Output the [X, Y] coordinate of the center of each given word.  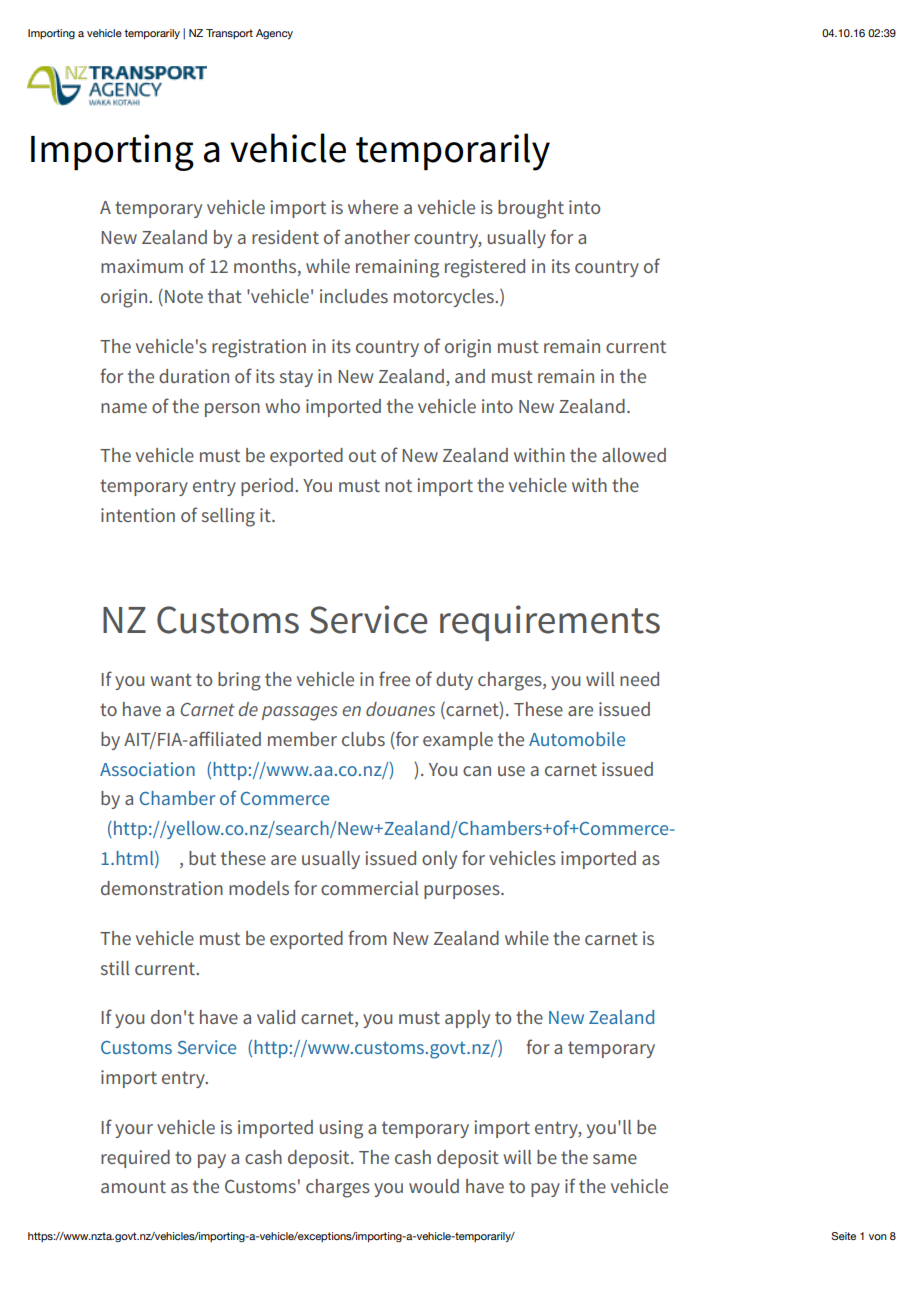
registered [485, 268]
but [202, 858]
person [232, 410]
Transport [229, 34]
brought [531, 209]
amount [133, 1186]
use [511, 771]
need [639, 679]
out [362, 455]
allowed [634, 455]
